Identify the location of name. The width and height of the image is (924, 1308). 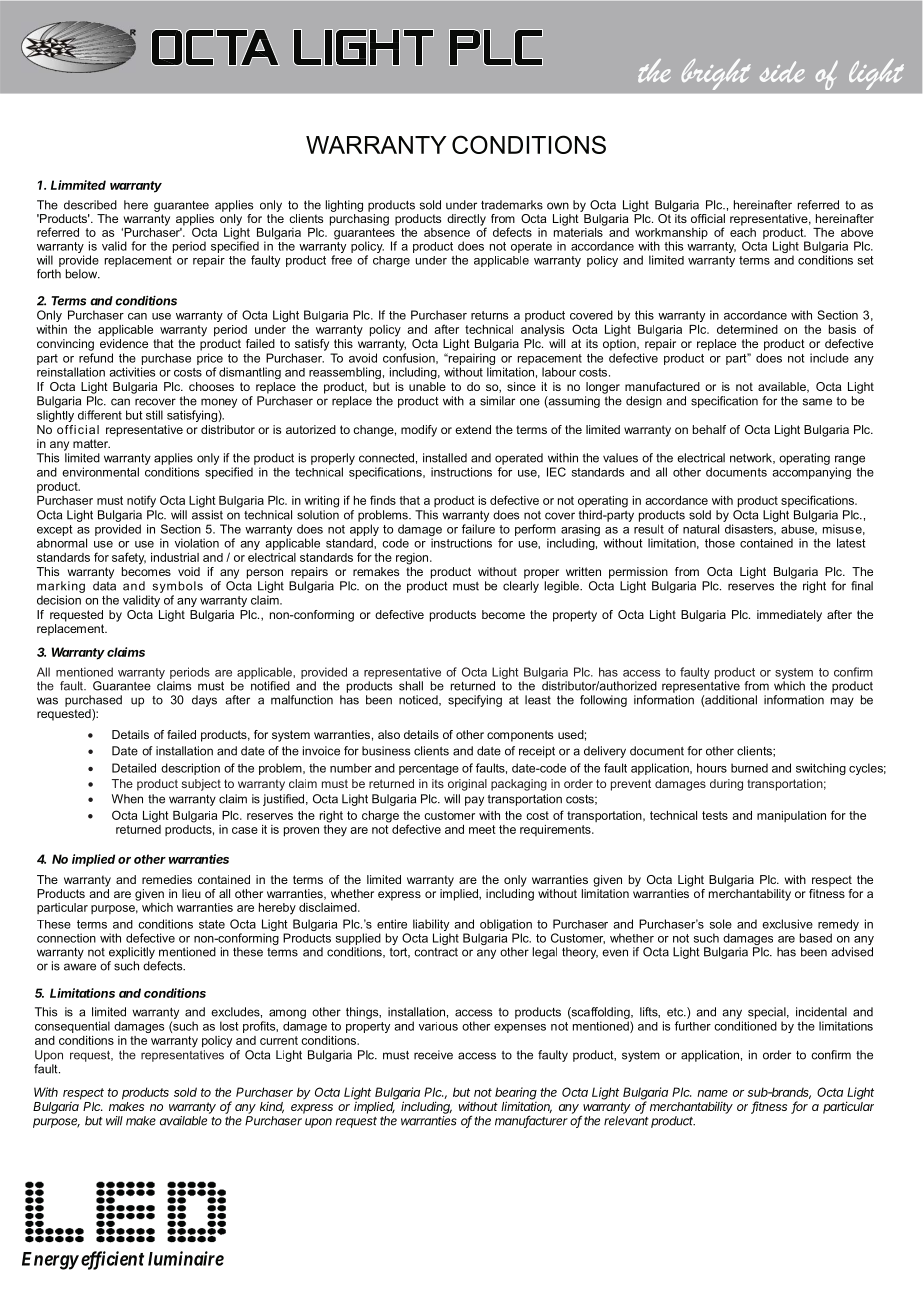
(712, 1093).
